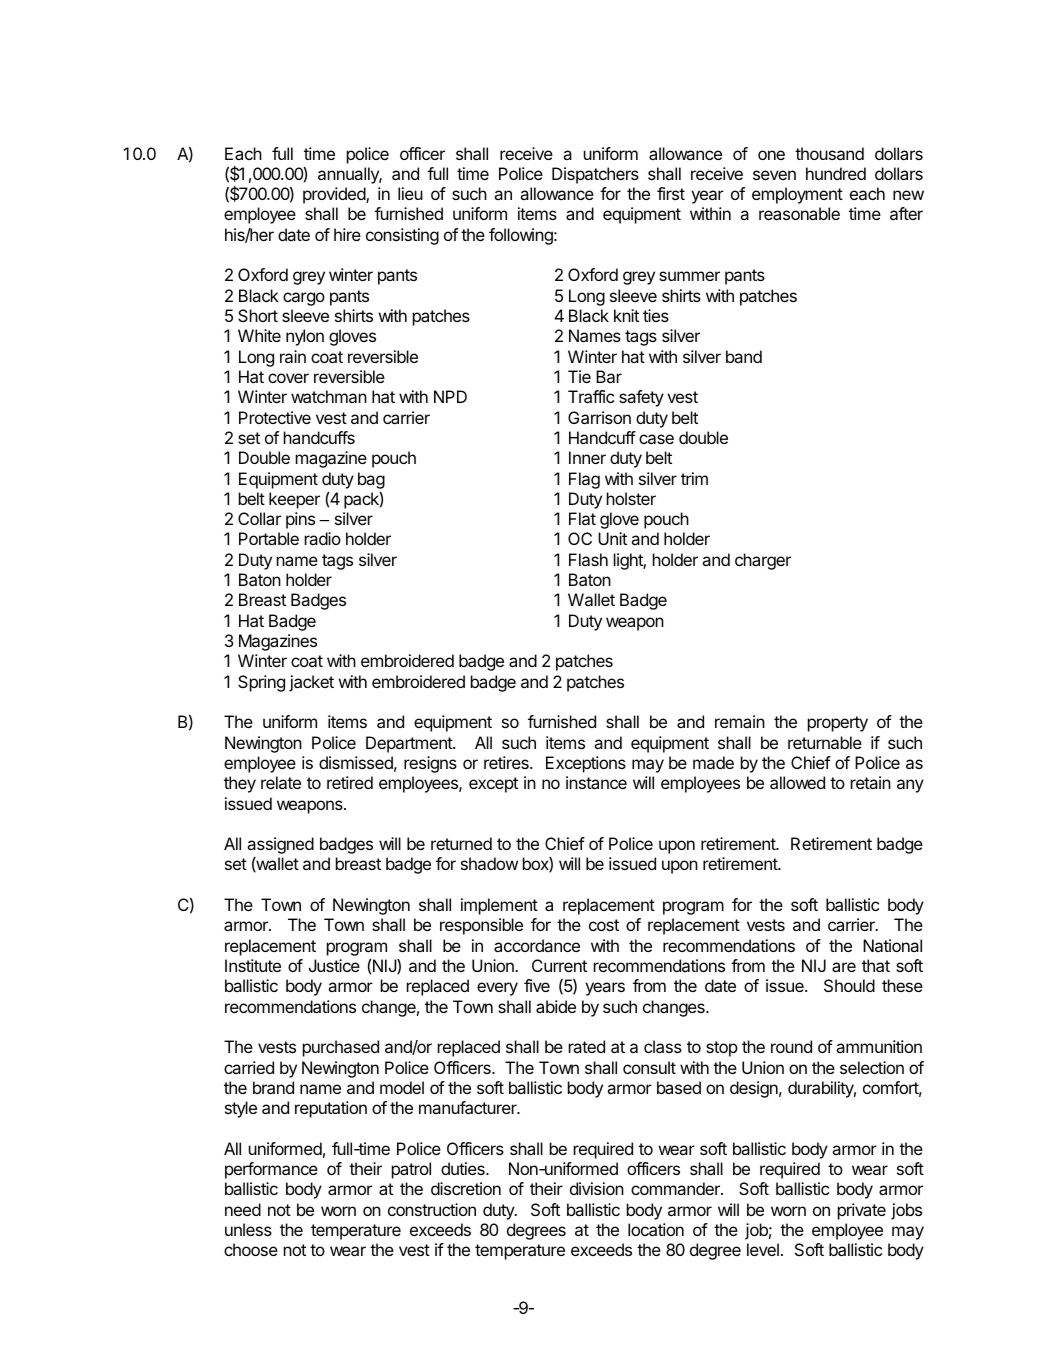  Describe the element at coordinates (559, 965) in the page. I see `Current` at that location.
